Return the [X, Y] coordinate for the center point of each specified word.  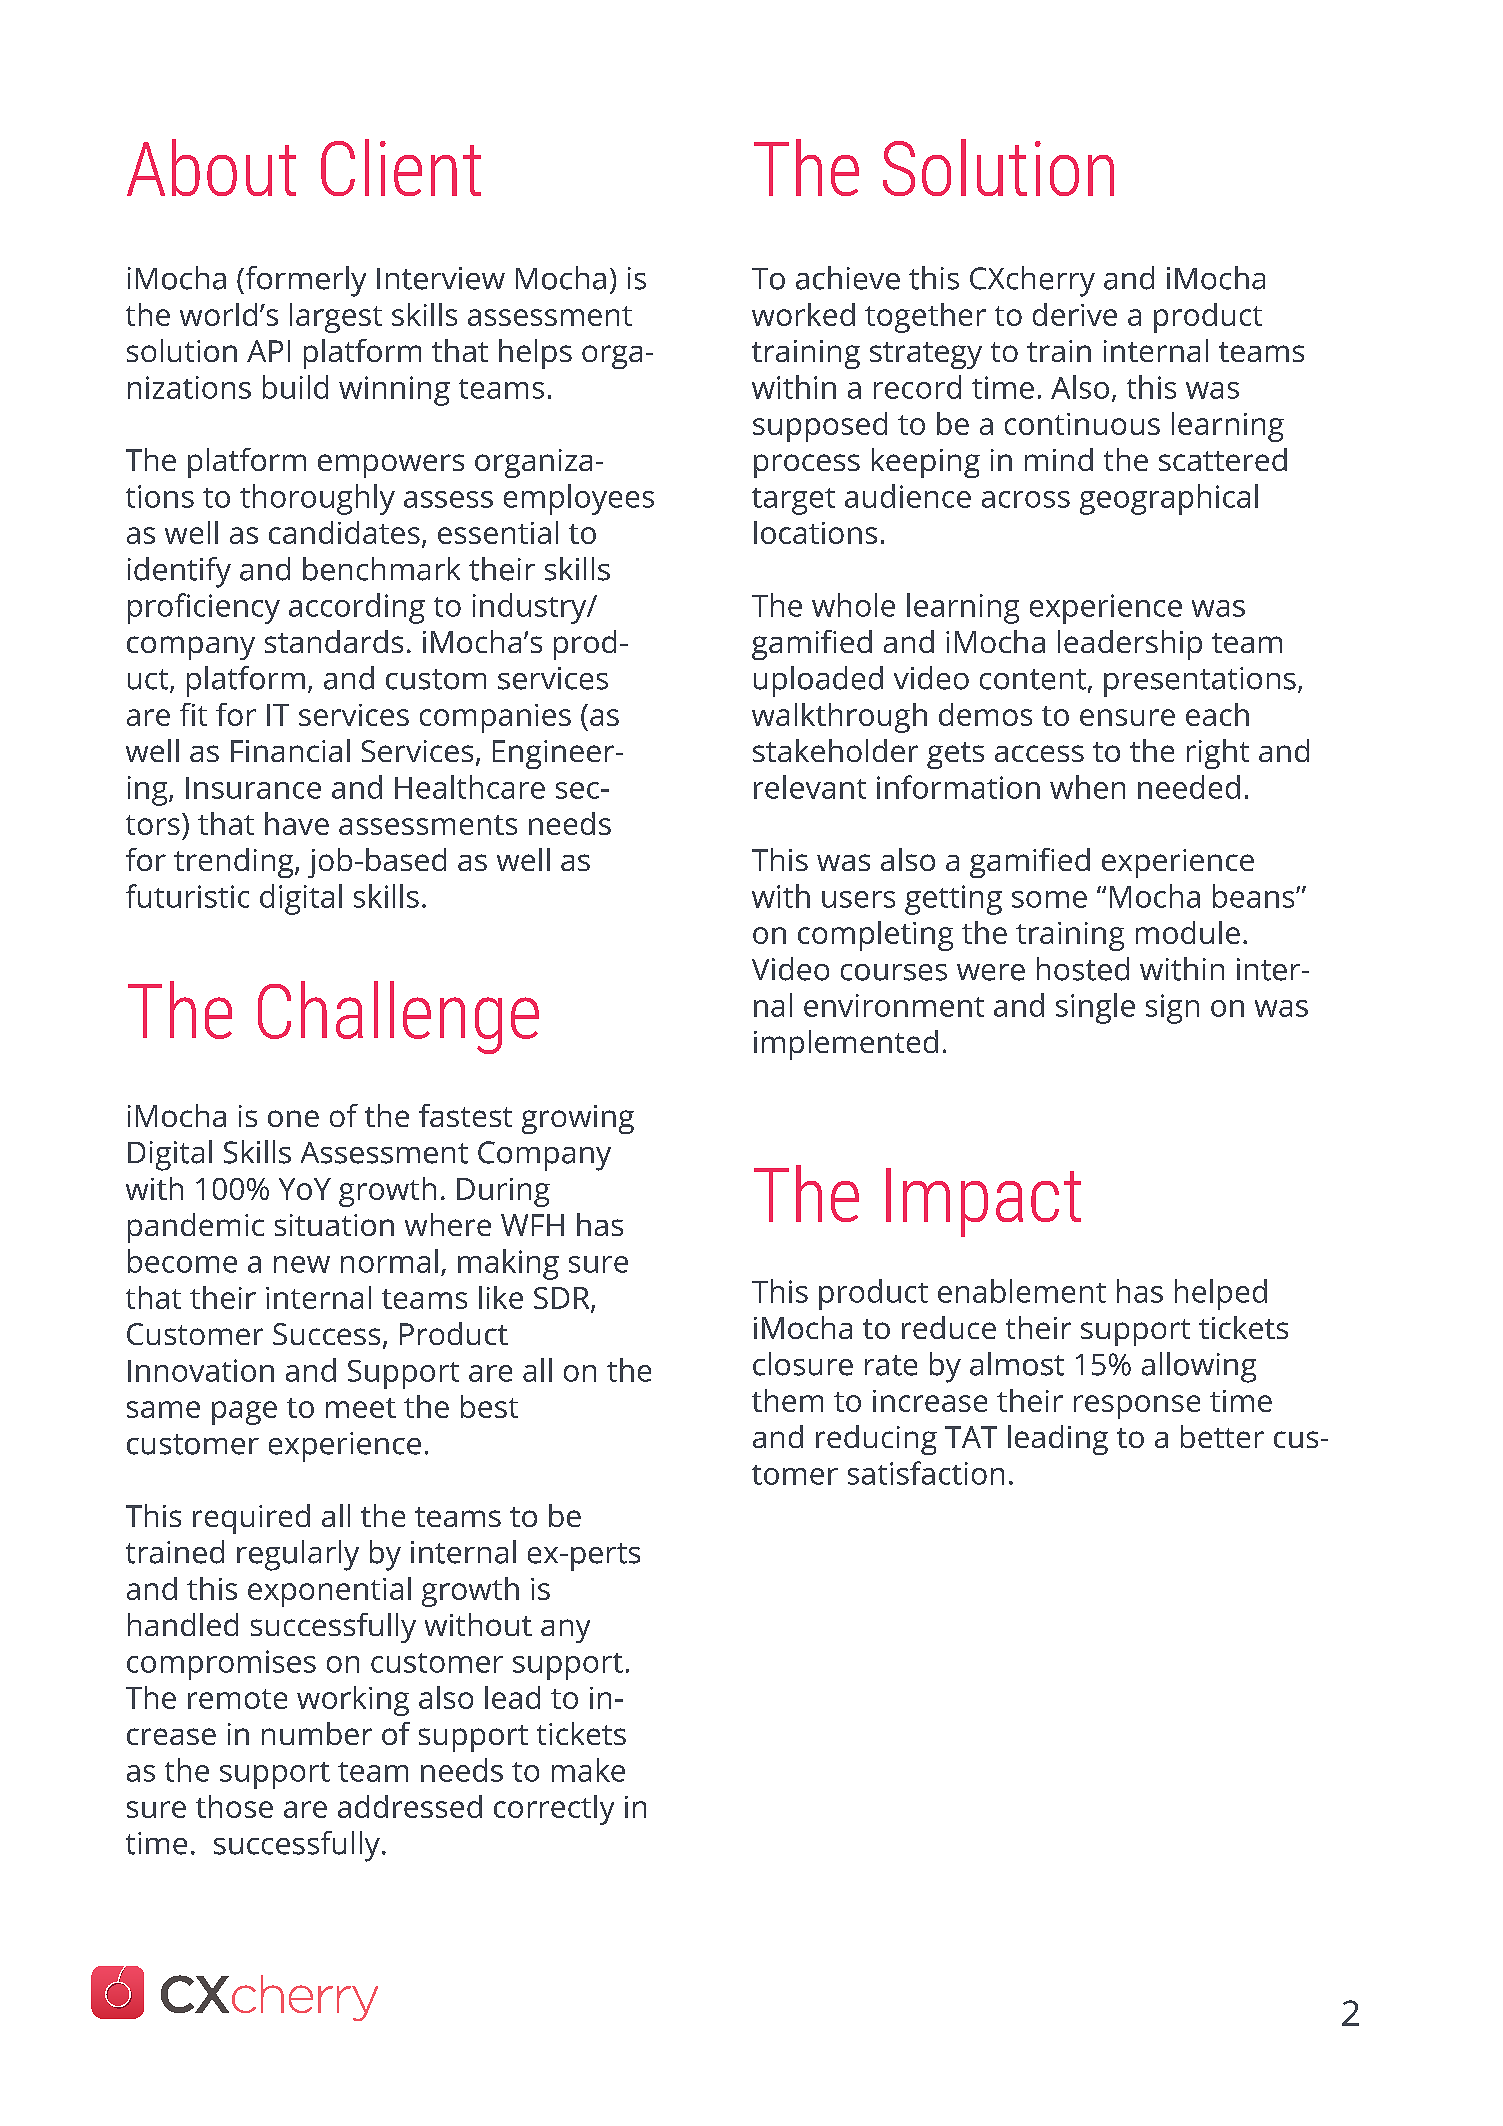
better [1222, 1436]
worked [803, 314]
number [317, 1733]
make [588, 1770]
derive [1075, 314]
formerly [304, 281]
